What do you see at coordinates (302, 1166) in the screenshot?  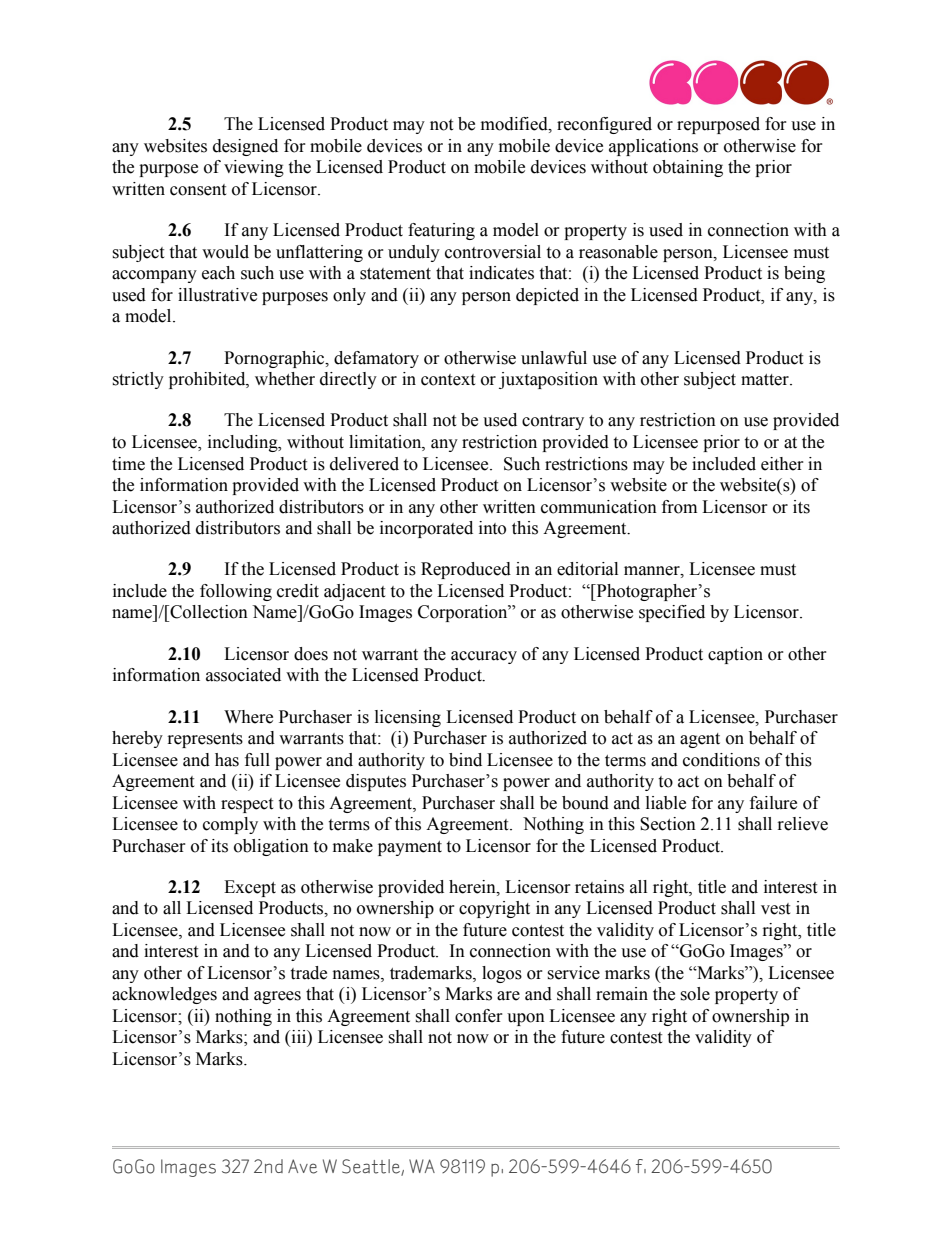 I see `Ave` at bounding box center [302, 1166].
